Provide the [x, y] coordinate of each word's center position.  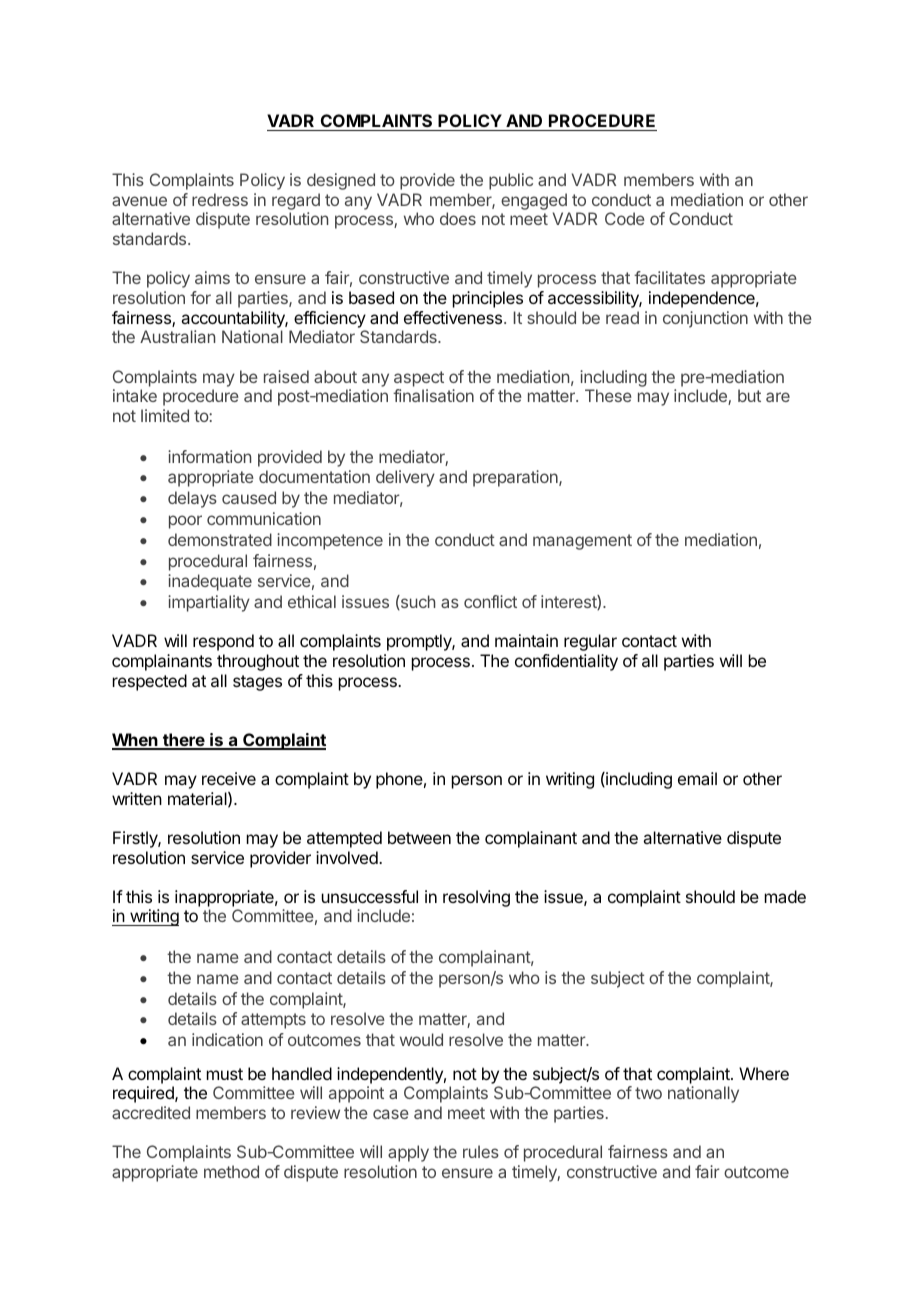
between [419, 837]
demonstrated [220, 539]
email [697, 778]
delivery [405, 478]
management [582, 542]
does [458, 218]
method [231, 1171]
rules [481, 1151]
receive [229, 778]
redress [220, 199]
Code [625, 218]
